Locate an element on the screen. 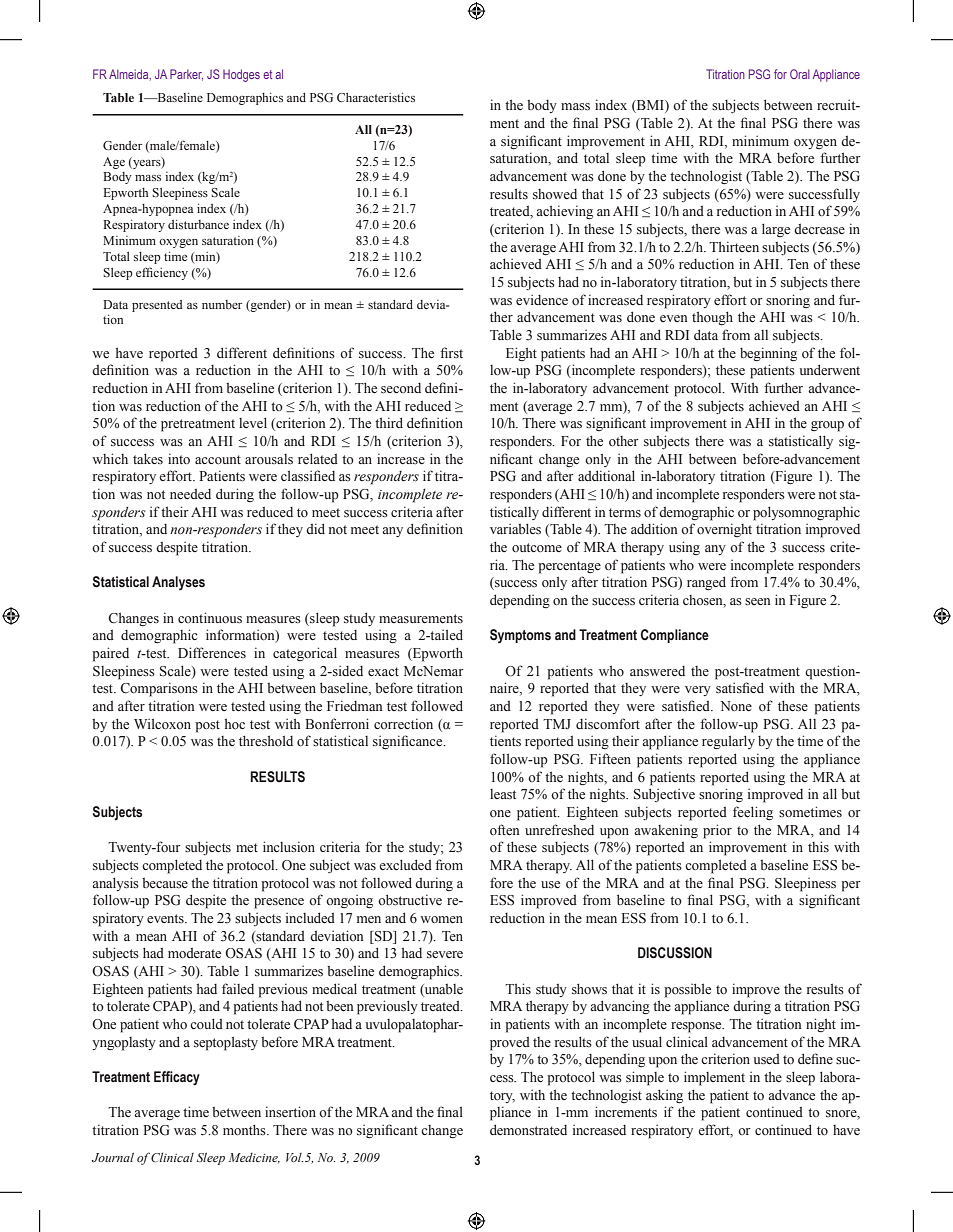 This screenshot has height=1232, width=953. seen is located at coordinates (758, 602).
